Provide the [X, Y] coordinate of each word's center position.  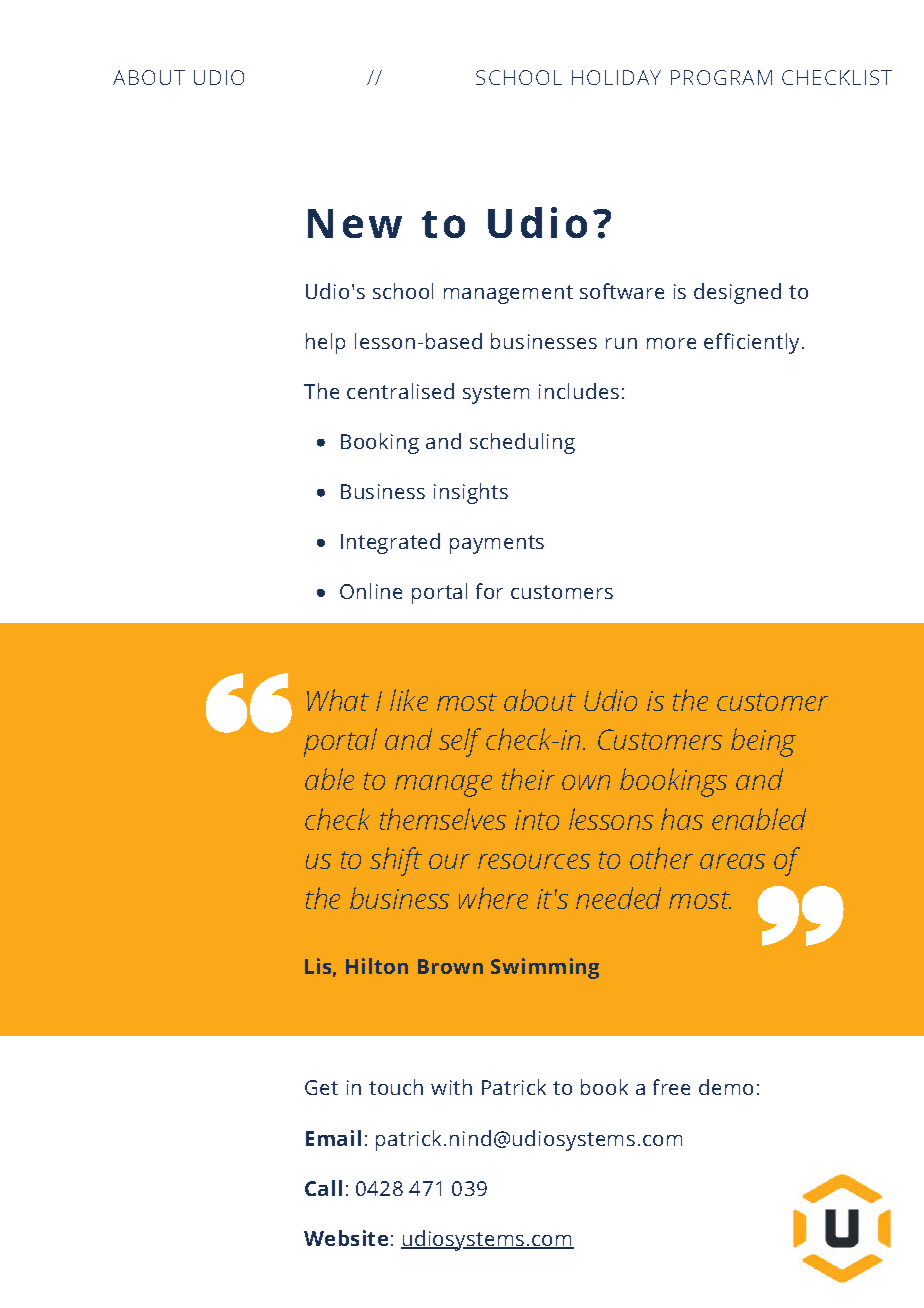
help [325, 343]
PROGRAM [721, 77]
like [409, 700]
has [682, 819]
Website [346, 1238]
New [355, 223]
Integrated [390, 543]
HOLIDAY [616, 77]
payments [497, 544]
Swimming [545, 968]
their [528, 779]
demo [726, 1087]
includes [579, 391]
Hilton [377, 966]
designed [737, 293]
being [763, 742]
